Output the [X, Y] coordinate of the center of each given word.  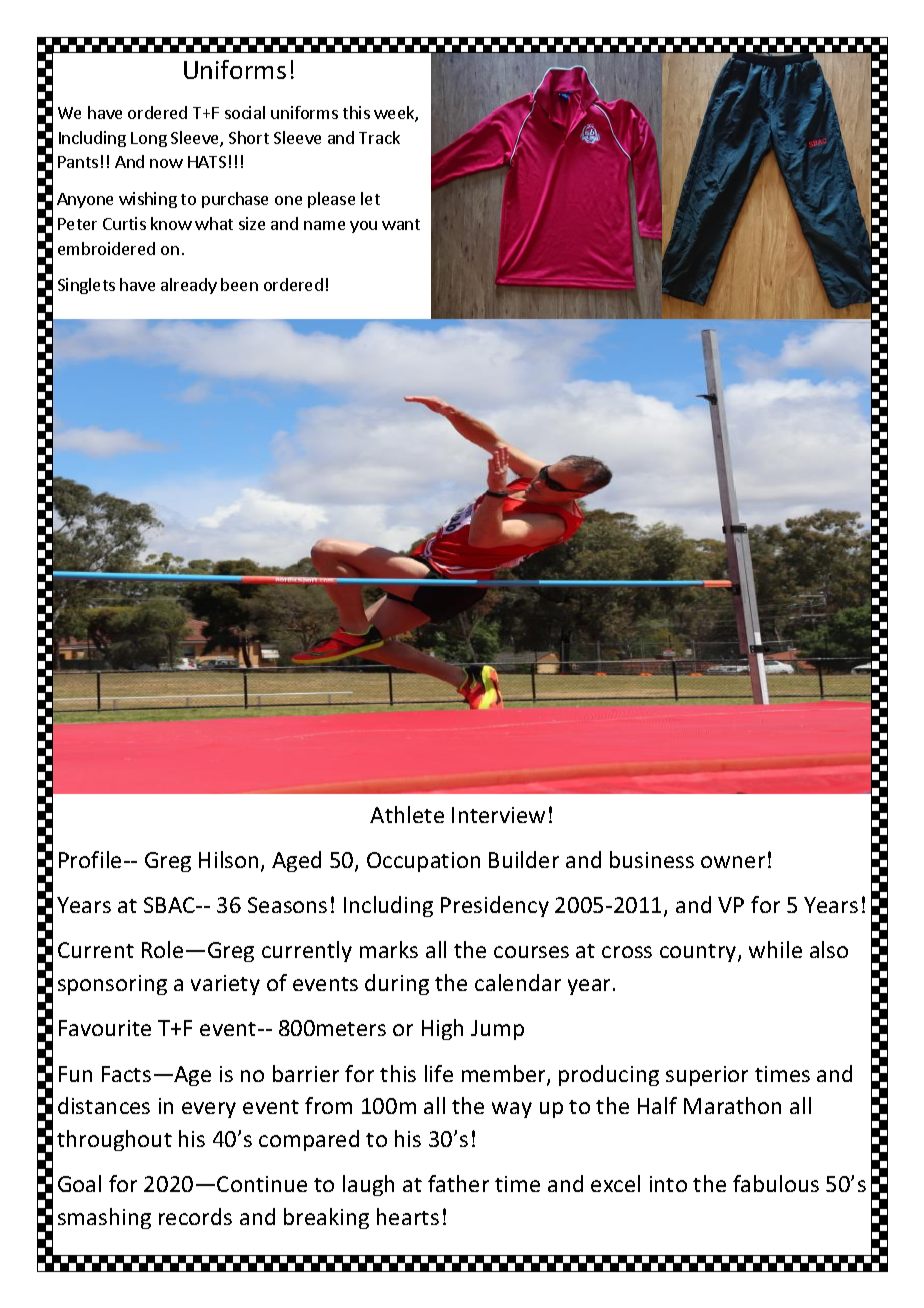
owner [733, 862]
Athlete [407, 814]
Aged [296, 861]
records [195, 1216]
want [401, 224]
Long [149, 139]
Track [379, 137]
